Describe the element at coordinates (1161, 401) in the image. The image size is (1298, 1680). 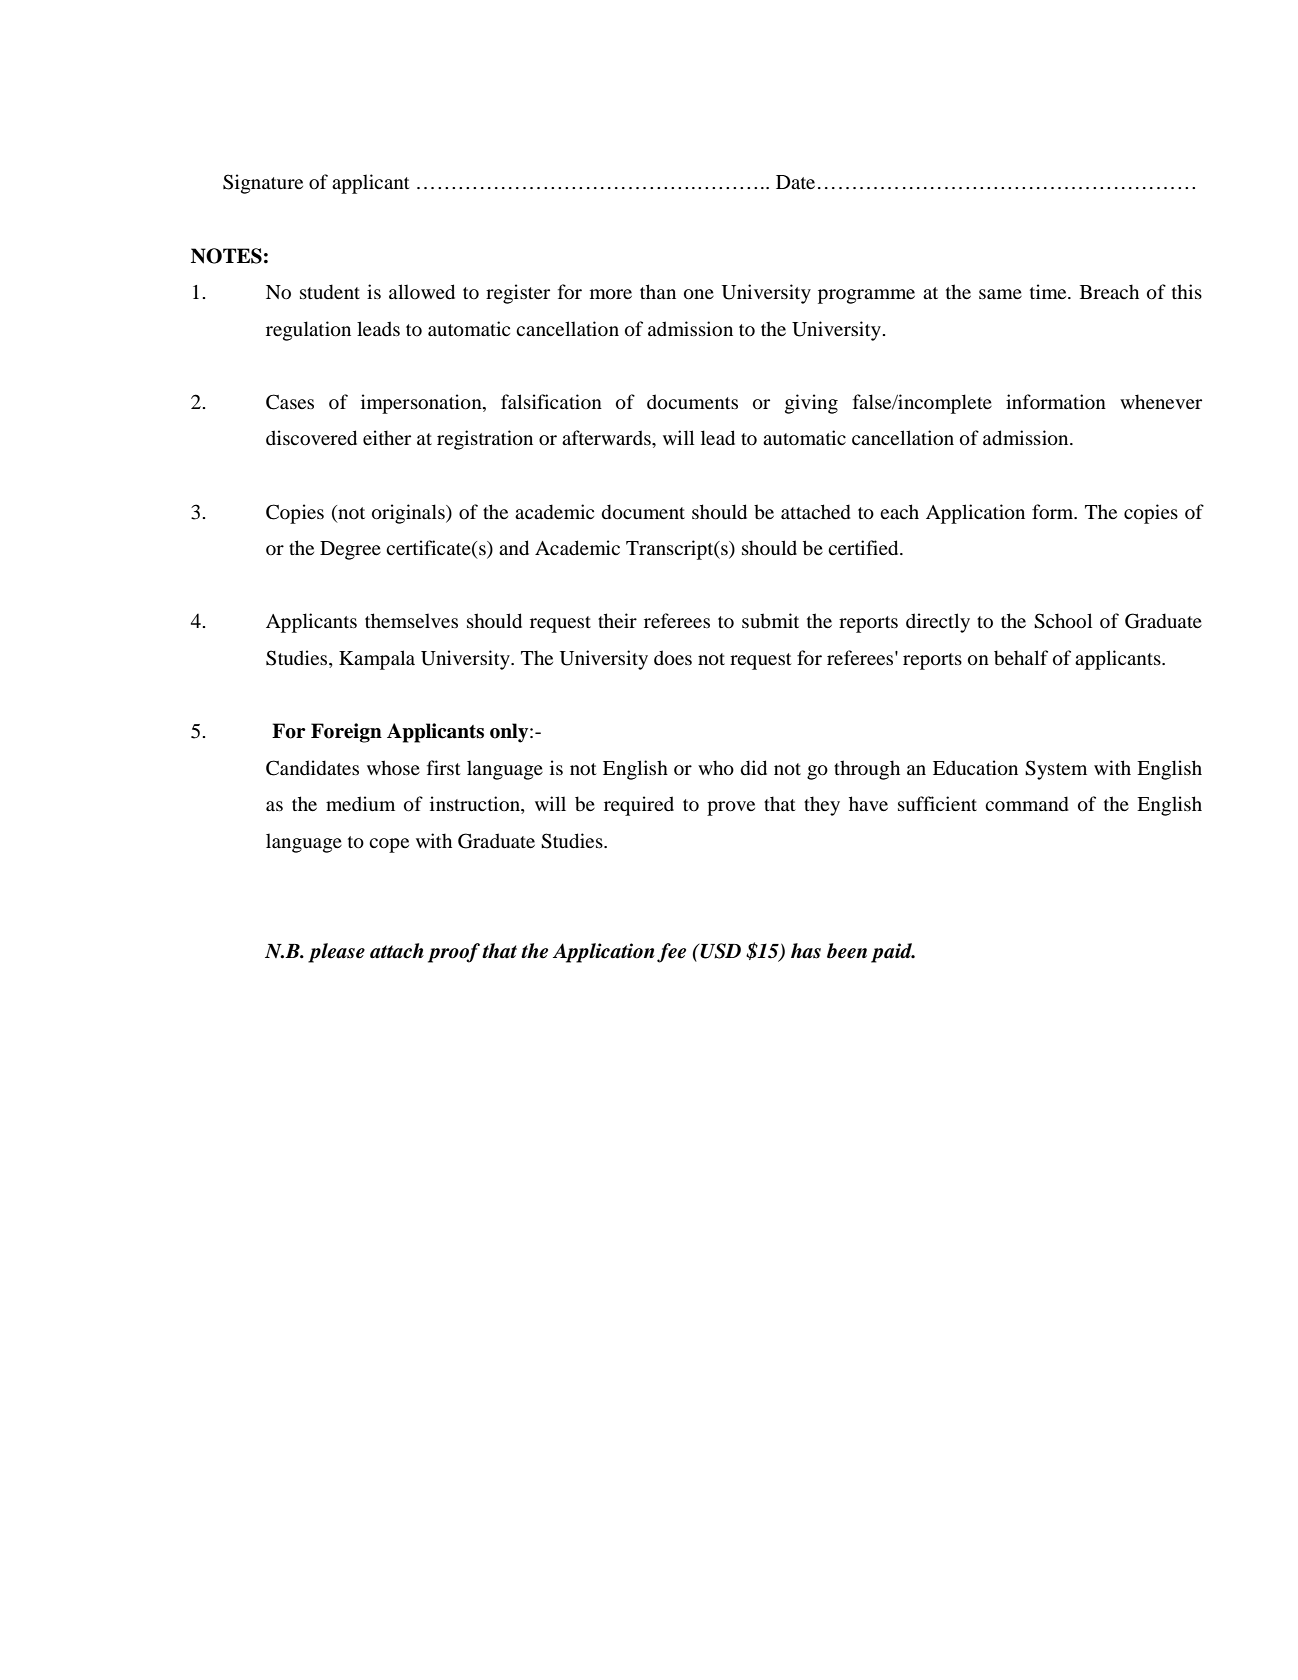
I see `whenever` at that location.
